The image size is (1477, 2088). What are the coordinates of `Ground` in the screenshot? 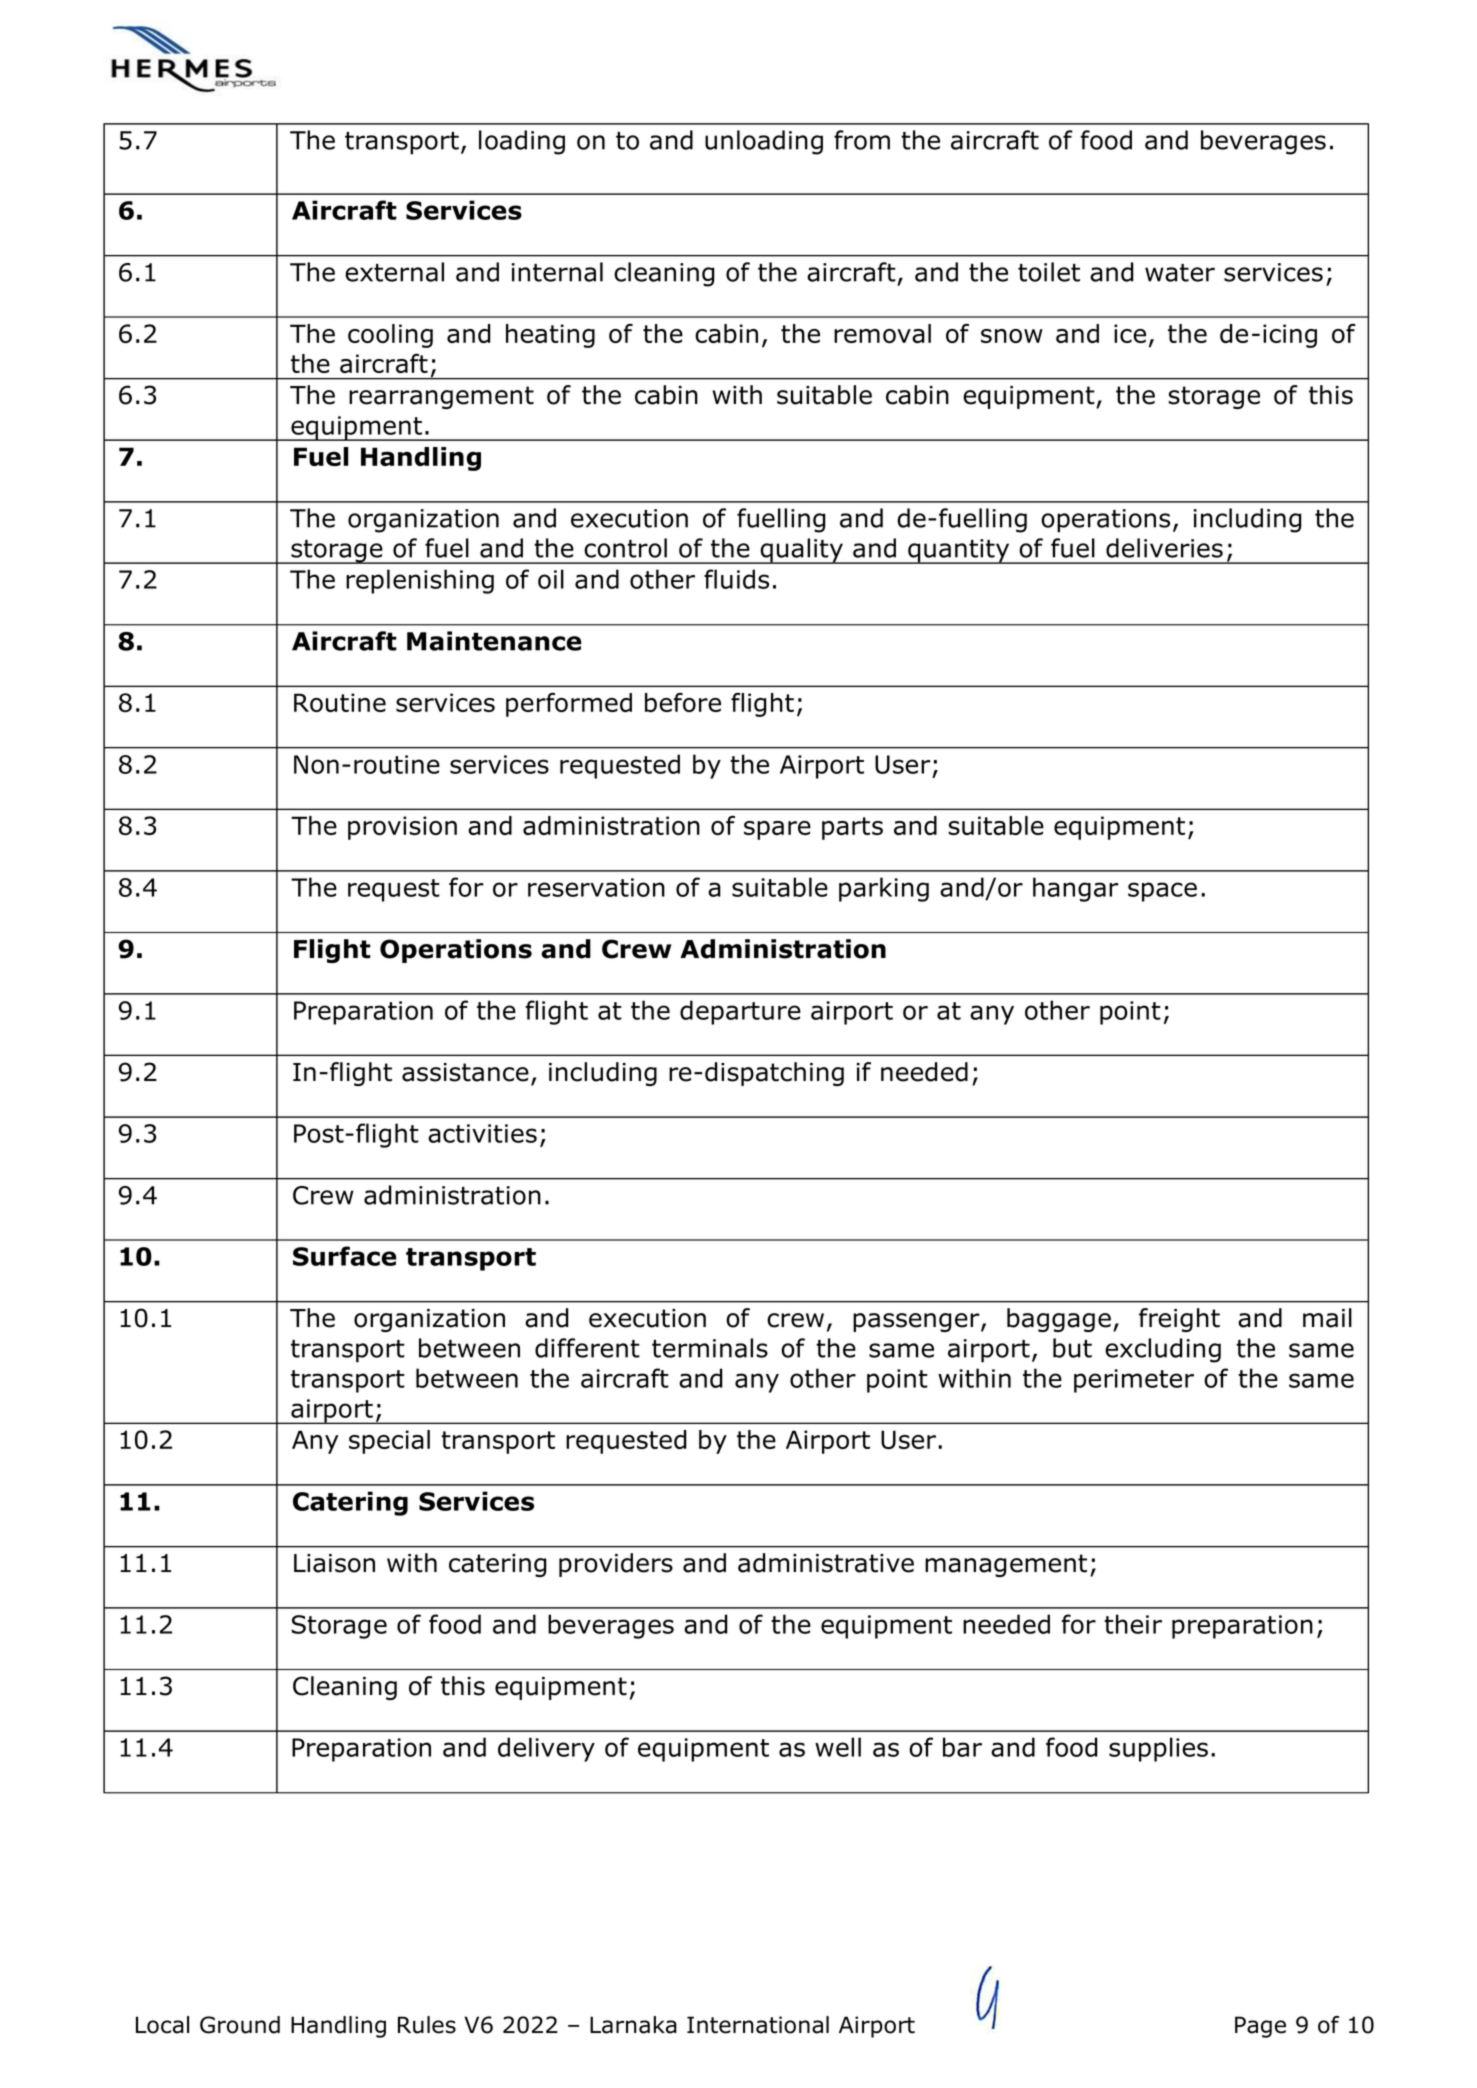 It's located at (240, 2025).
